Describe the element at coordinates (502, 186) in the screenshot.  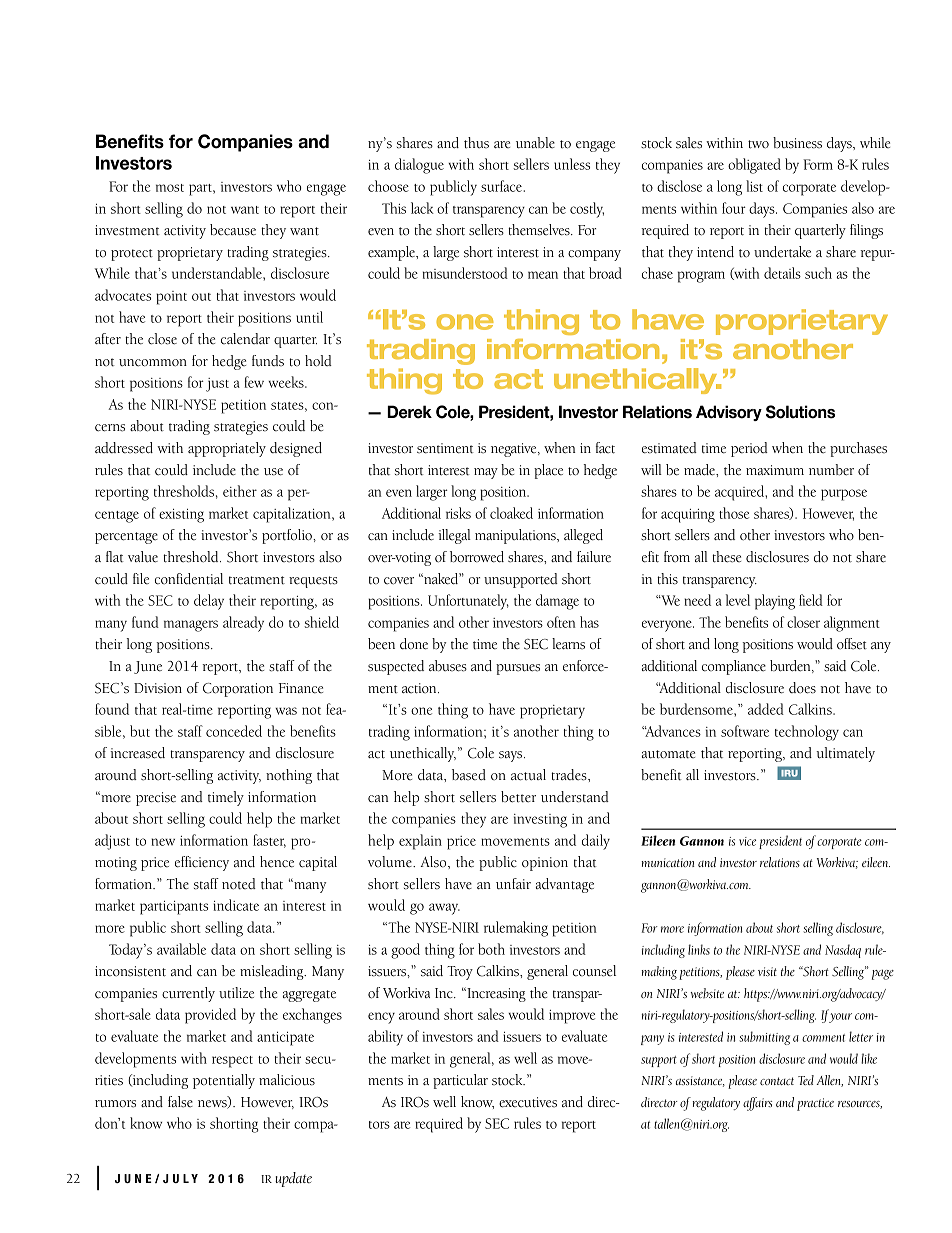
I see `surface` at that location.
